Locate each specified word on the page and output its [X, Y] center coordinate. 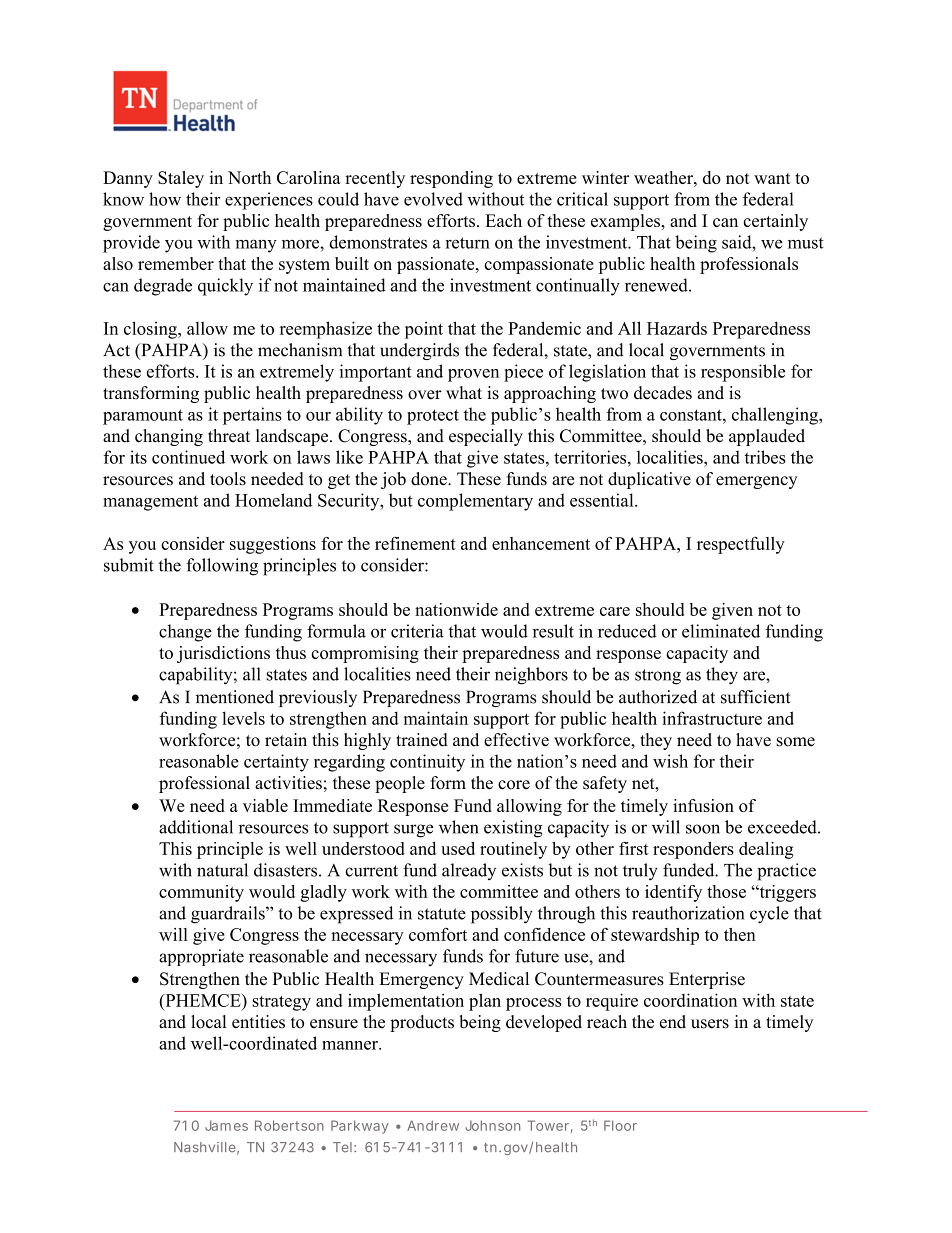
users [710, 1024]
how [165, 199]
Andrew [433, 1125]
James [226, 1125]
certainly [775, 222]
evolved [433, 199]
